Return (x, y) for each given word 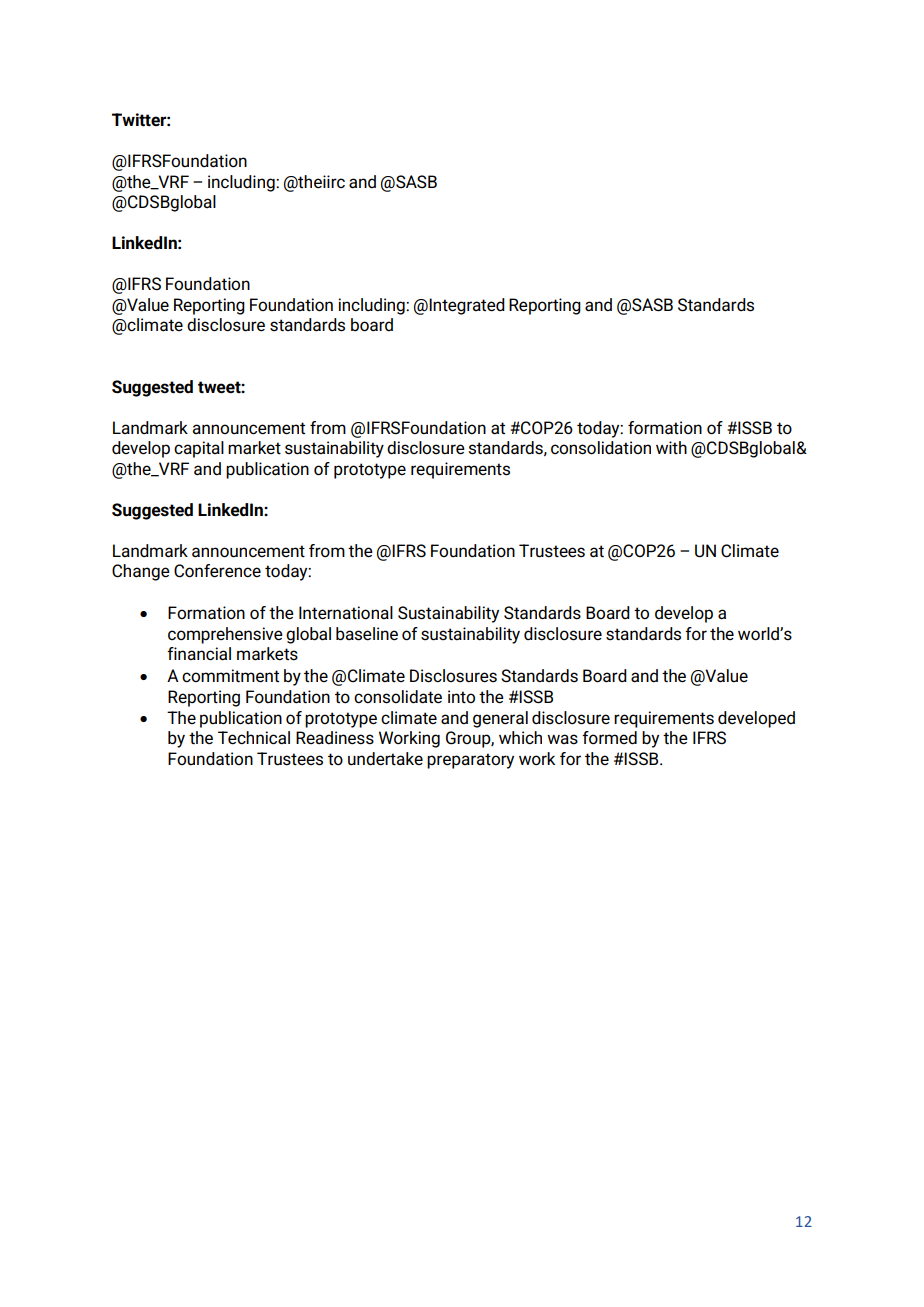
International (346, 613)
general (500, 719)
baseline (367, 634)
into (461, 697)
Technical (254, 738)
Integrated (467, 306)
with (671, 448)
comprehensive (225, 635)
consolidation (601, 448)
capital (199, 449)
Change (141, 572)
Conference (217, 571)
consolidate (398, 697)
